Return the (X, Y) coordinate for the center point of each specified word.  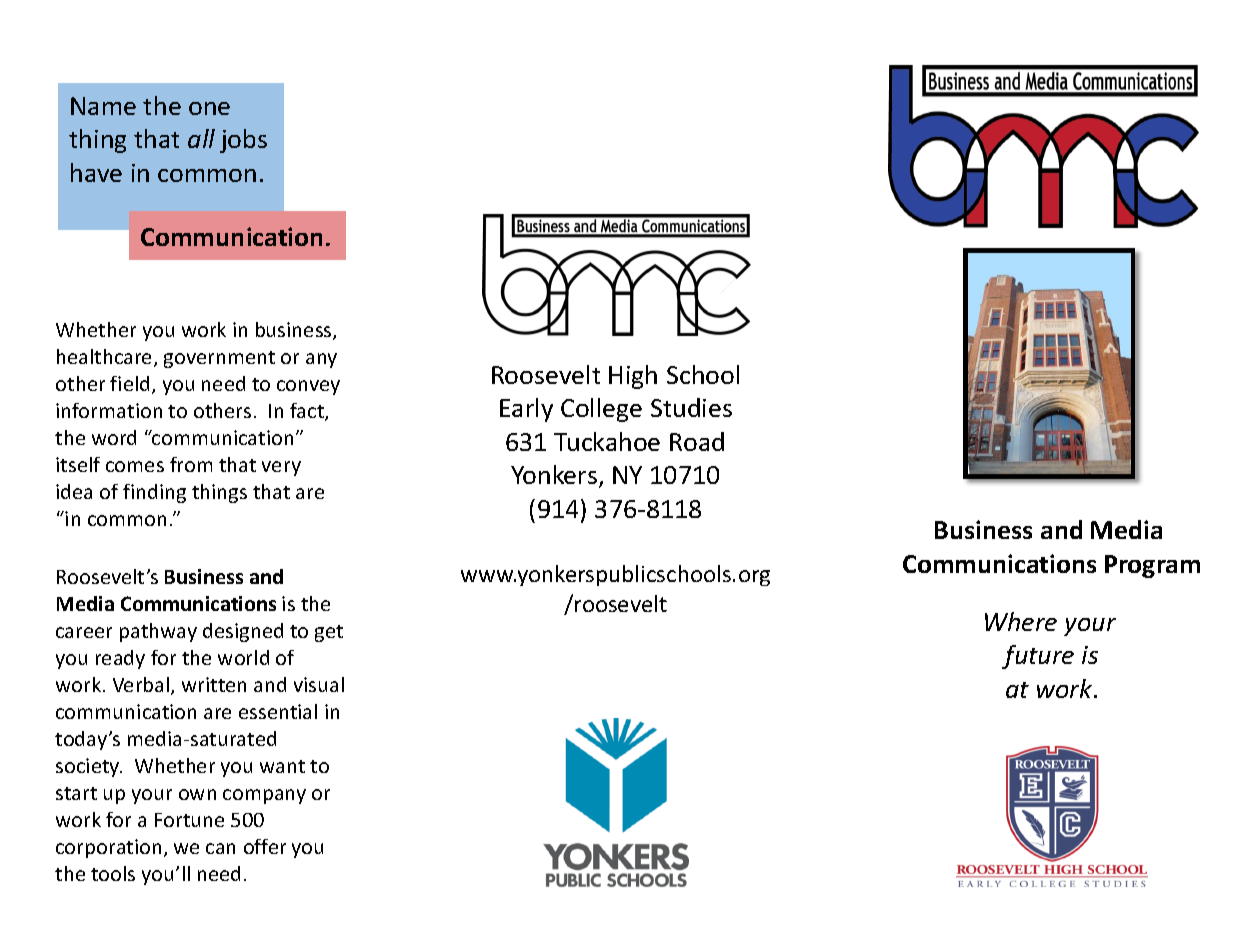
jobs (243, 141)
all (201, 138)
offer (265, 846)
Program (1152, 566)
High (633, 377)
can (220, 848)
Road (697, 441)
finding (154, 493)
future (1038, 657)
